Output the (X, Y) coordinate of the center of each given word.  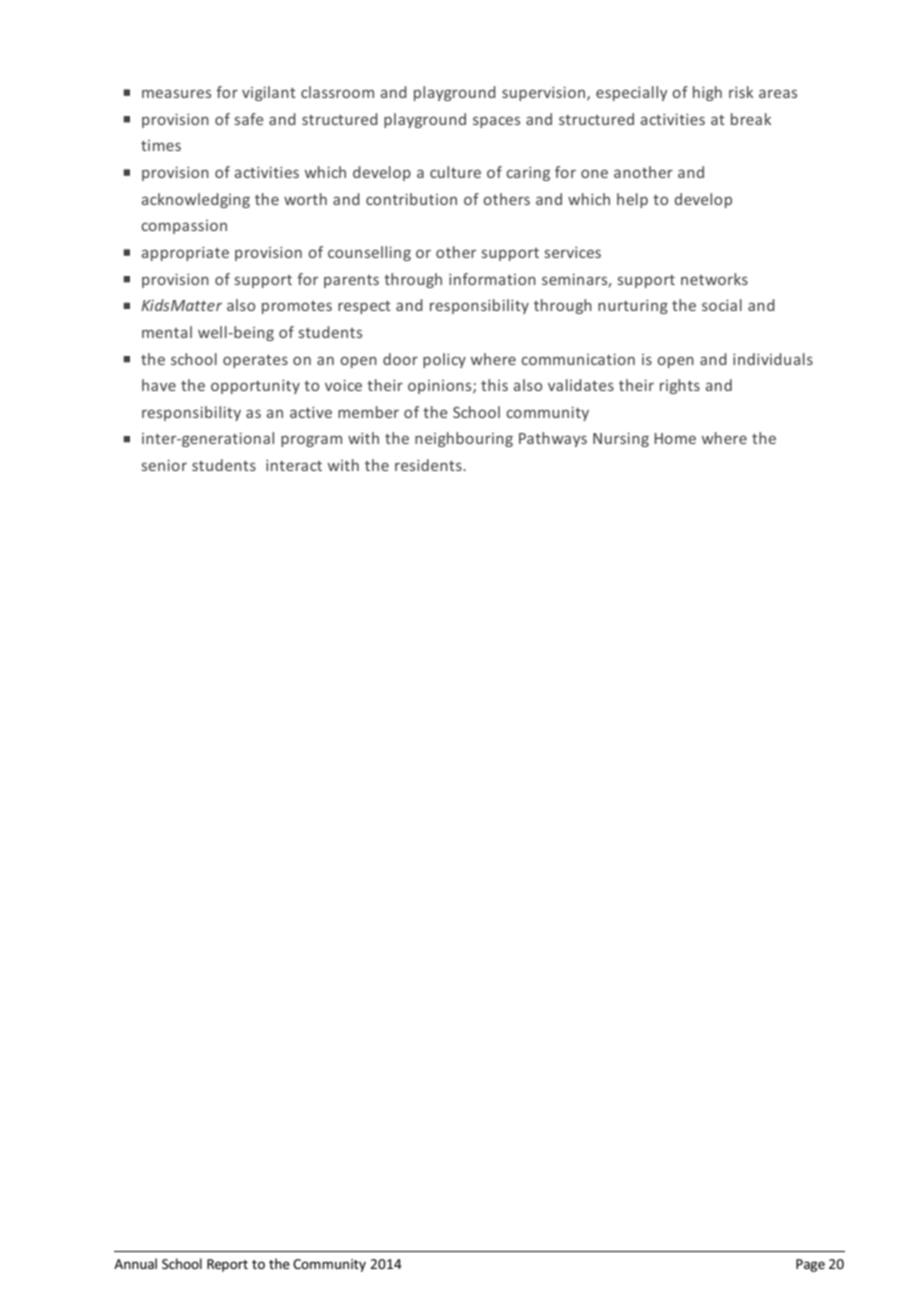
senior (164, 465)
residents (429, 465)
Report (227, 1265)
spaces (496, 122)
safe (249, 119)
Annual (135, 1263)
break (751, 119)
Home (675, 438)
